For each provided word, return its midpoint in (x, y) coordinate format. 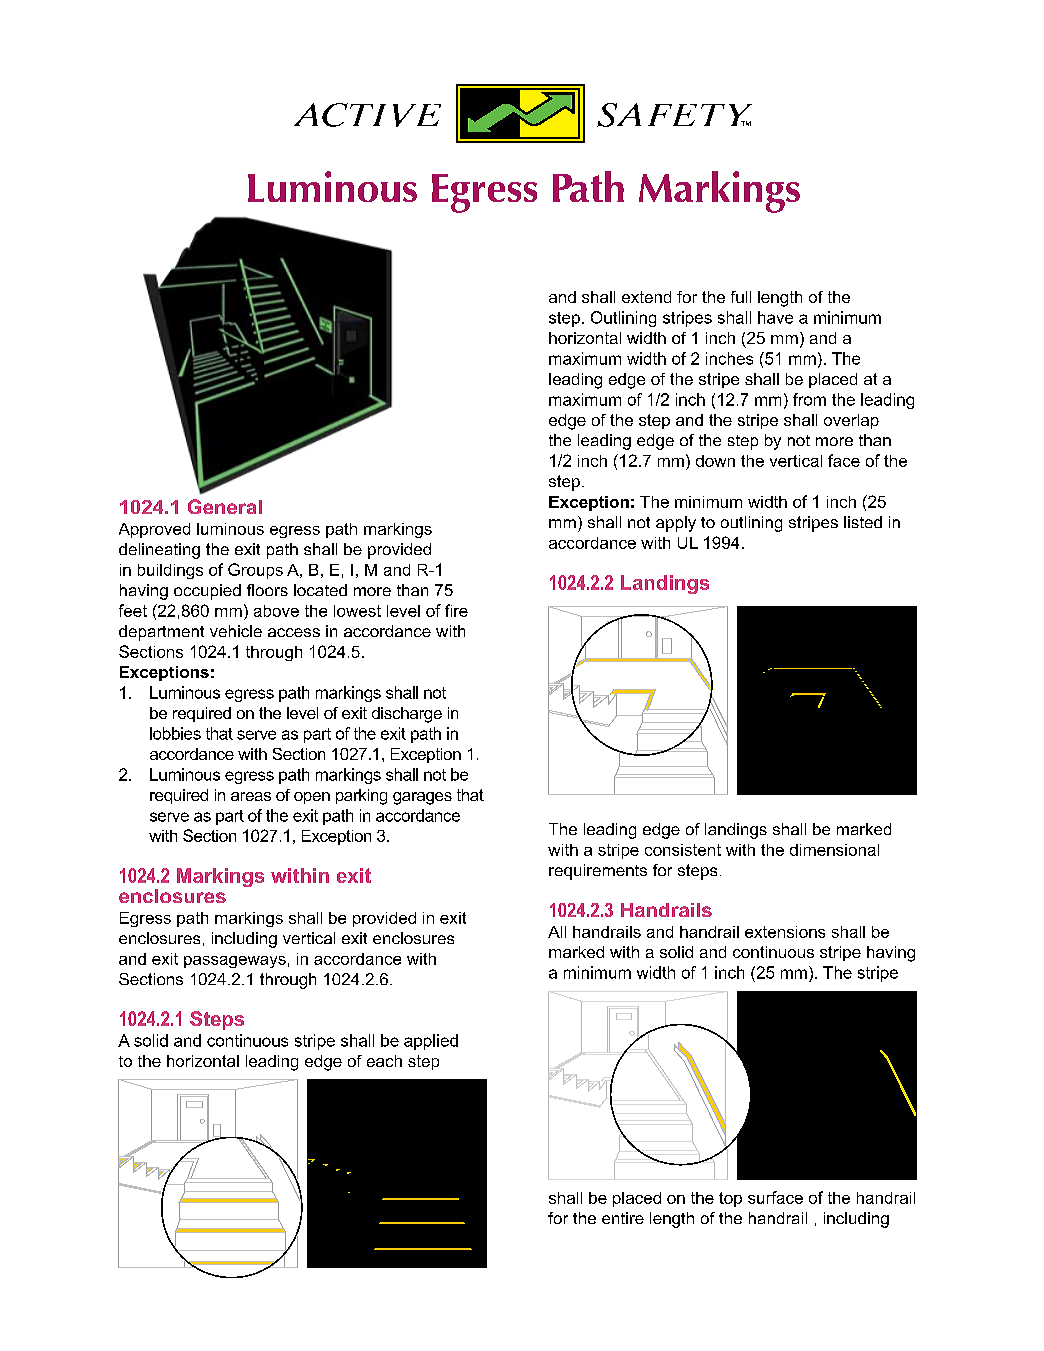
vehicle (236, 631)
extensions (785, 932)
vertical (309, 938)
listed (863, 522)
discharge (407, 715)
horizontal (203, 1061)
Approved (154, 530)
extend (646, 297)
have (775, 317)
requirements (598, 872)
